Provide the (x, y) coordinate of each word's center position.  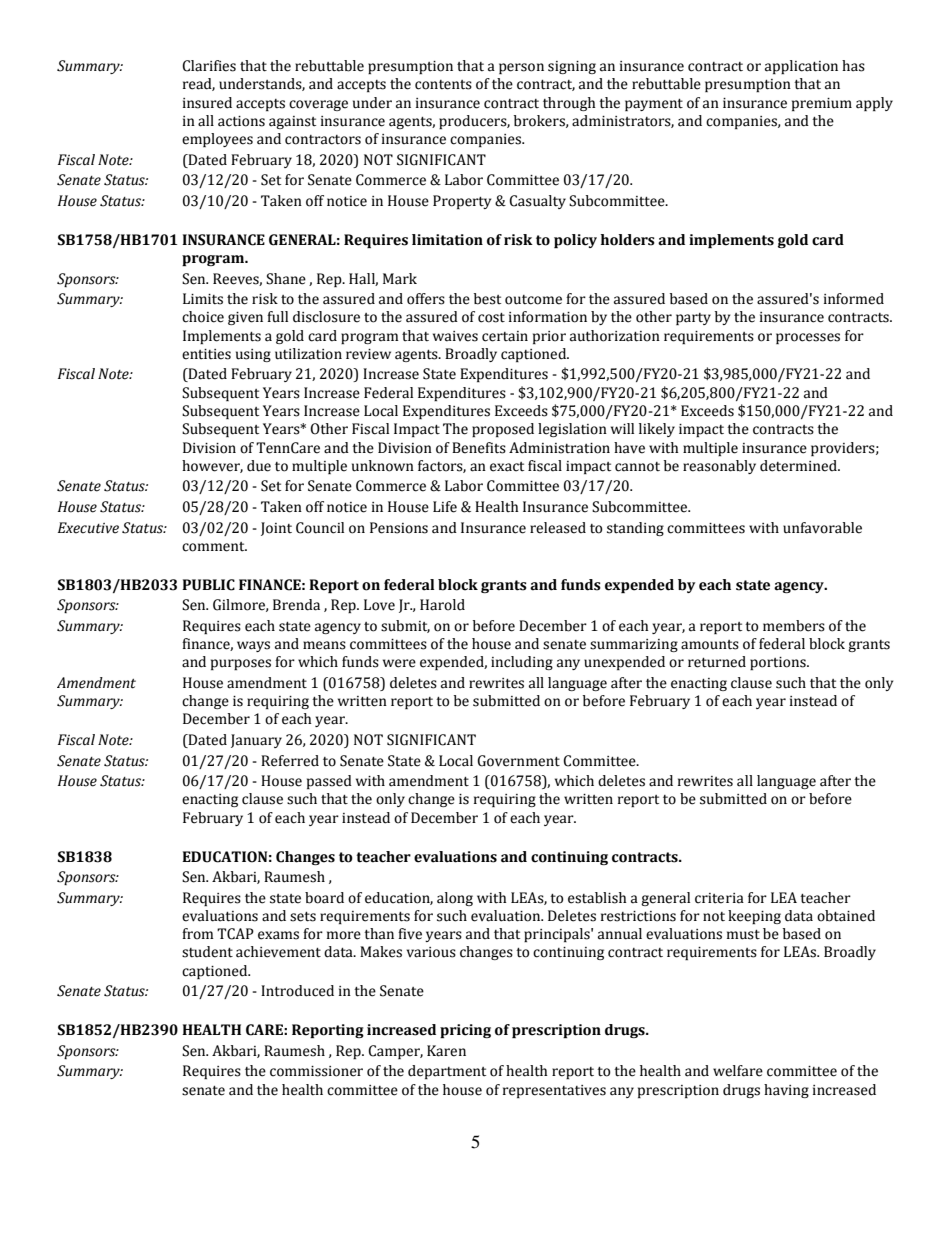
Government (518, 761)
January (256, 741)
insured (207, 103)
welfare (738, 1071)
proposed (503, 430)
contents (443, 85)
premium (822, 104)
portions (779, 663)
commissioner (316, 1071)
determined (799, 466)
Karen (446, 1051)
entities (206, 354)
